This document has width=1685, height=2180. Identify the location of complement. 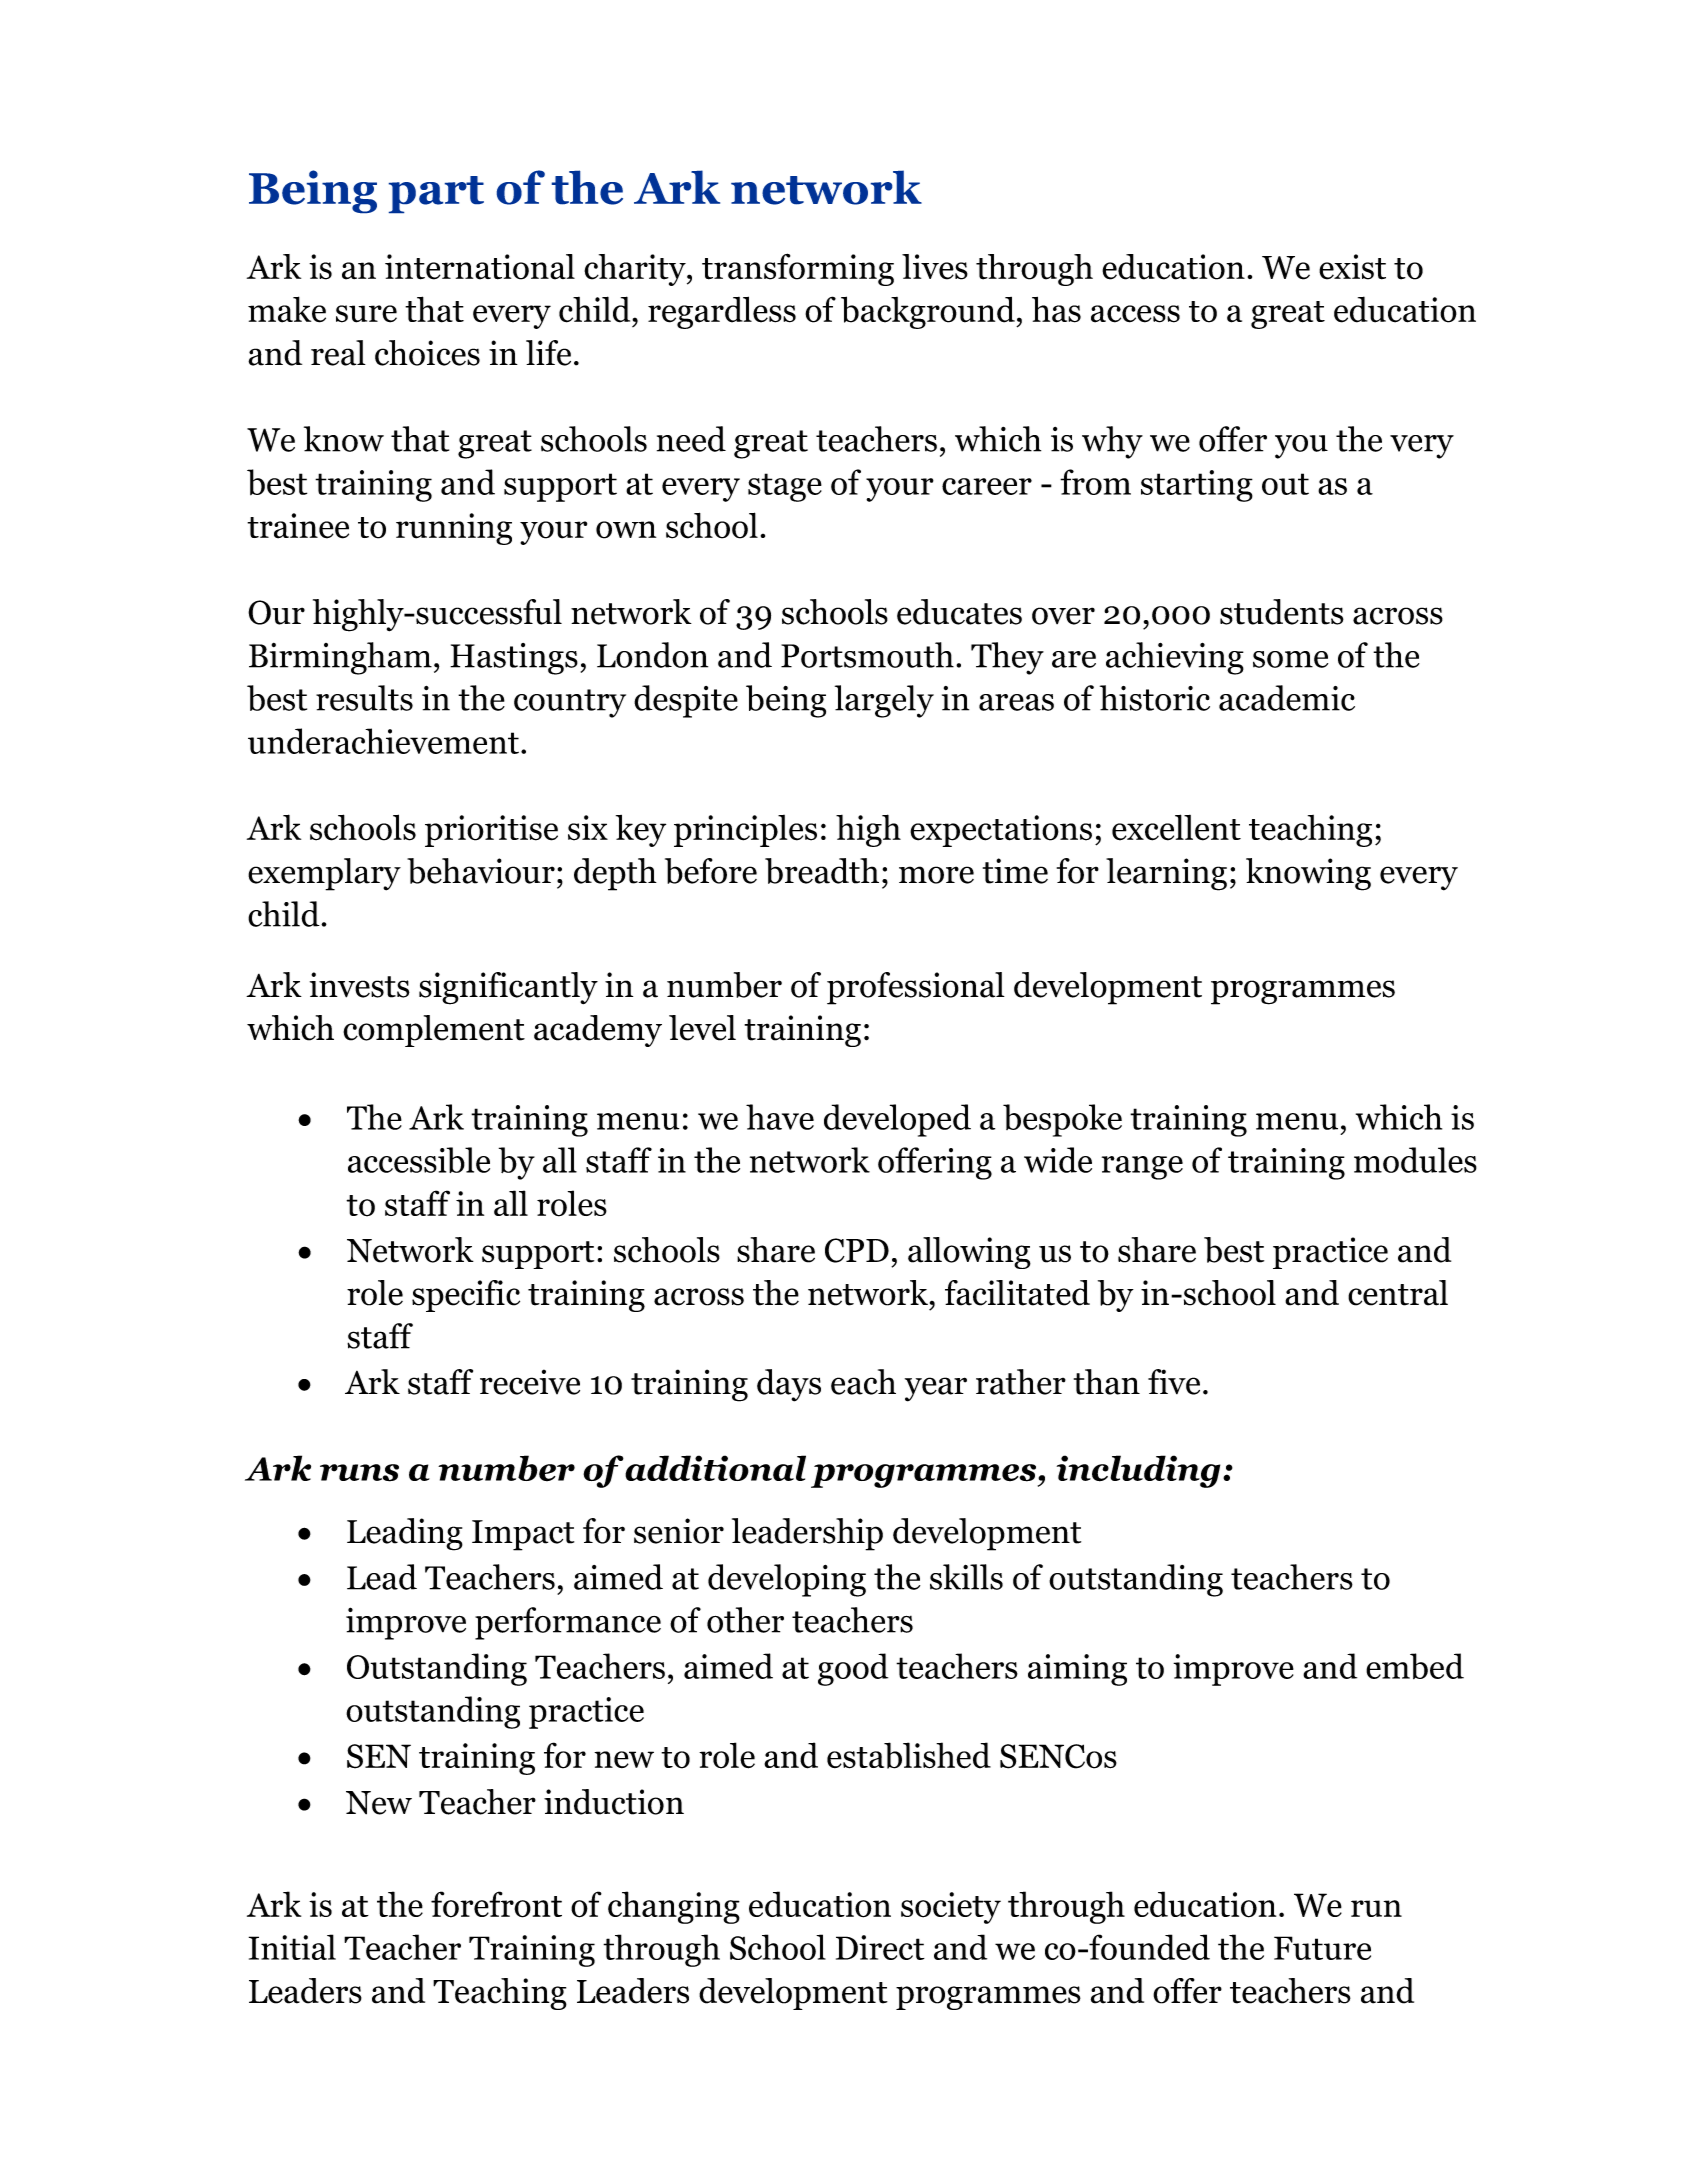
(434, 1031).
